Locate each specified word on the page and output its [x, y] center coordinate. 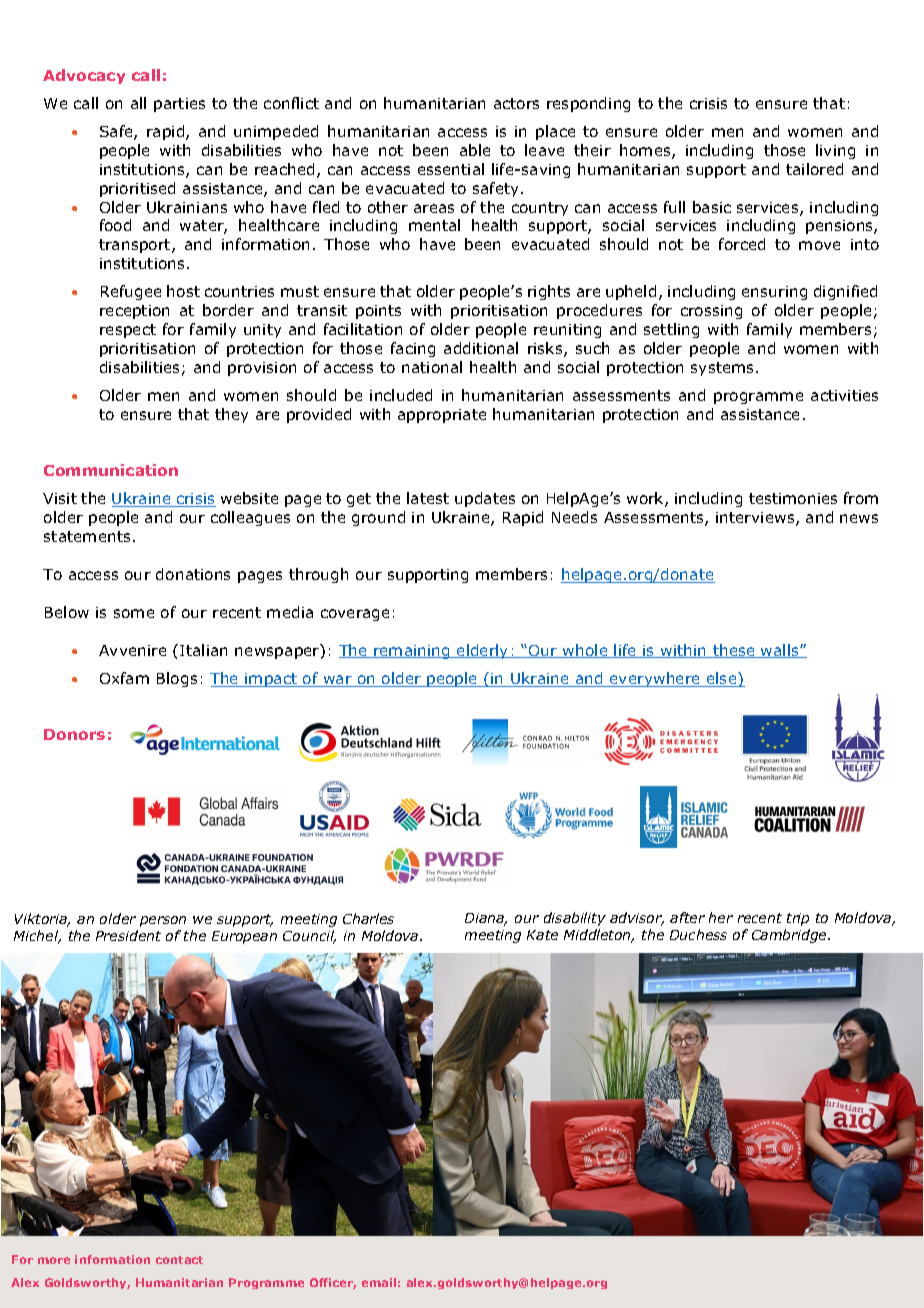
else [722, 679]
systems [724, 369]
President [128, 935]
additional [481, 348]
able [475, 150]
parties [179, 105]
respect [128, 331]
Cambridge [790, 936]
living [835, 151]
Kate [542, 935]
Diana [486, 919]
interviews [756, 519]
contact [179, 1260]
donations [193, 574]
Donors [74, 734]
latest [428, 498]
